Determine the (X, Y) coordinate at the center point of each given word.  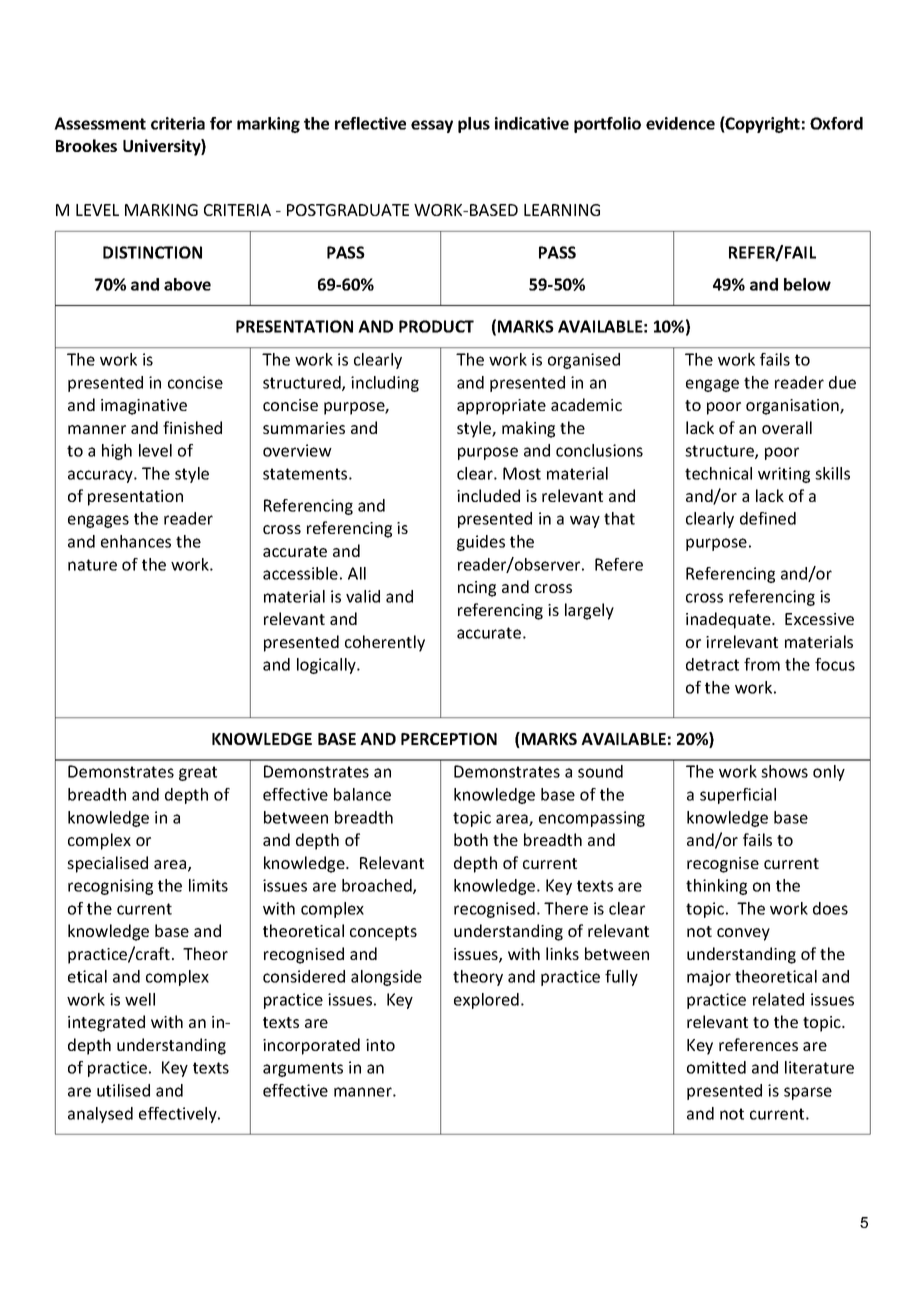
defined (768, 518)
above (187, 284)
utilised (123, 1090)
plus (474, 125)
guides (481, 543)
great (198, 773)
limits (208, 885)
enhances (136, 541)
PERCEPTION (449, 739)
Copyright (762, 124)
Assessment (100, 123)
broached (378, 886)
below (807, 284)
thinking (716, 887)
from (762, 664)
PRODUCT (436, 326)
